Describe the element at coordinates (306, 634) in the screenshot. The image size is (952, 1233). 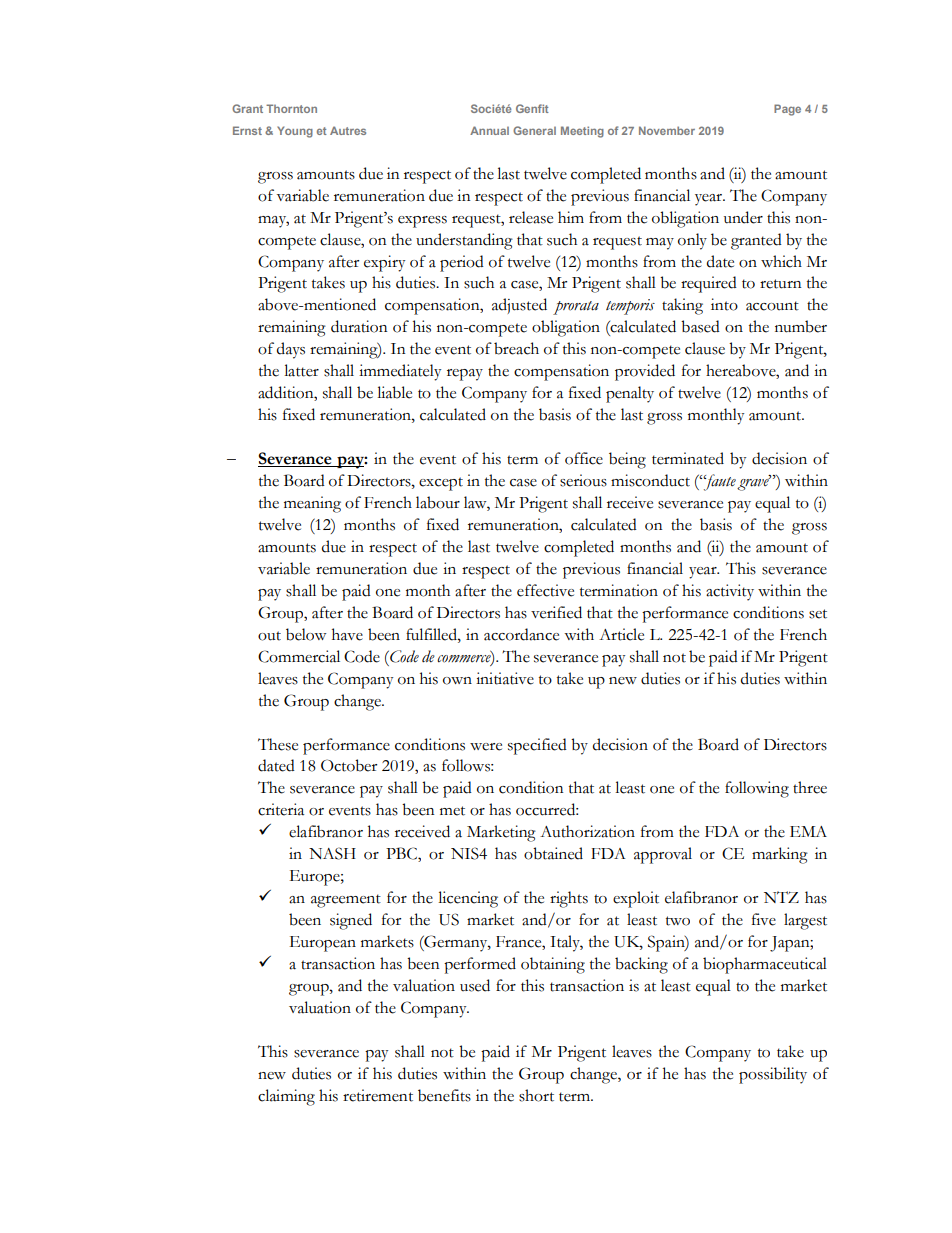
I see `below` at that location.
